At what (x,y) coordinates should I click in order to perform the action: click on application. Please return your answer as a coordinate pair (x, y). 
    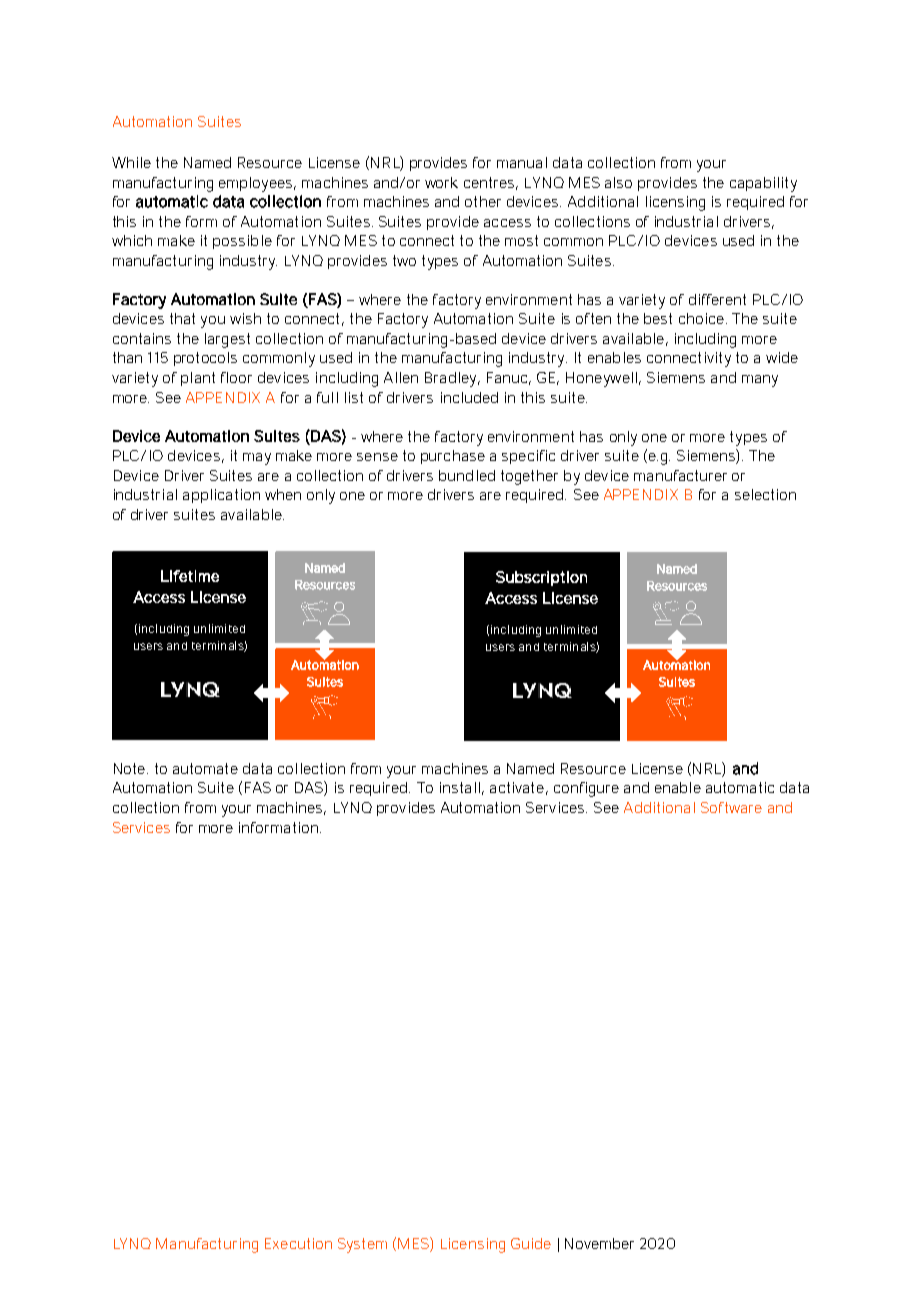
    Looking at the image, I should click on (221, 496).
